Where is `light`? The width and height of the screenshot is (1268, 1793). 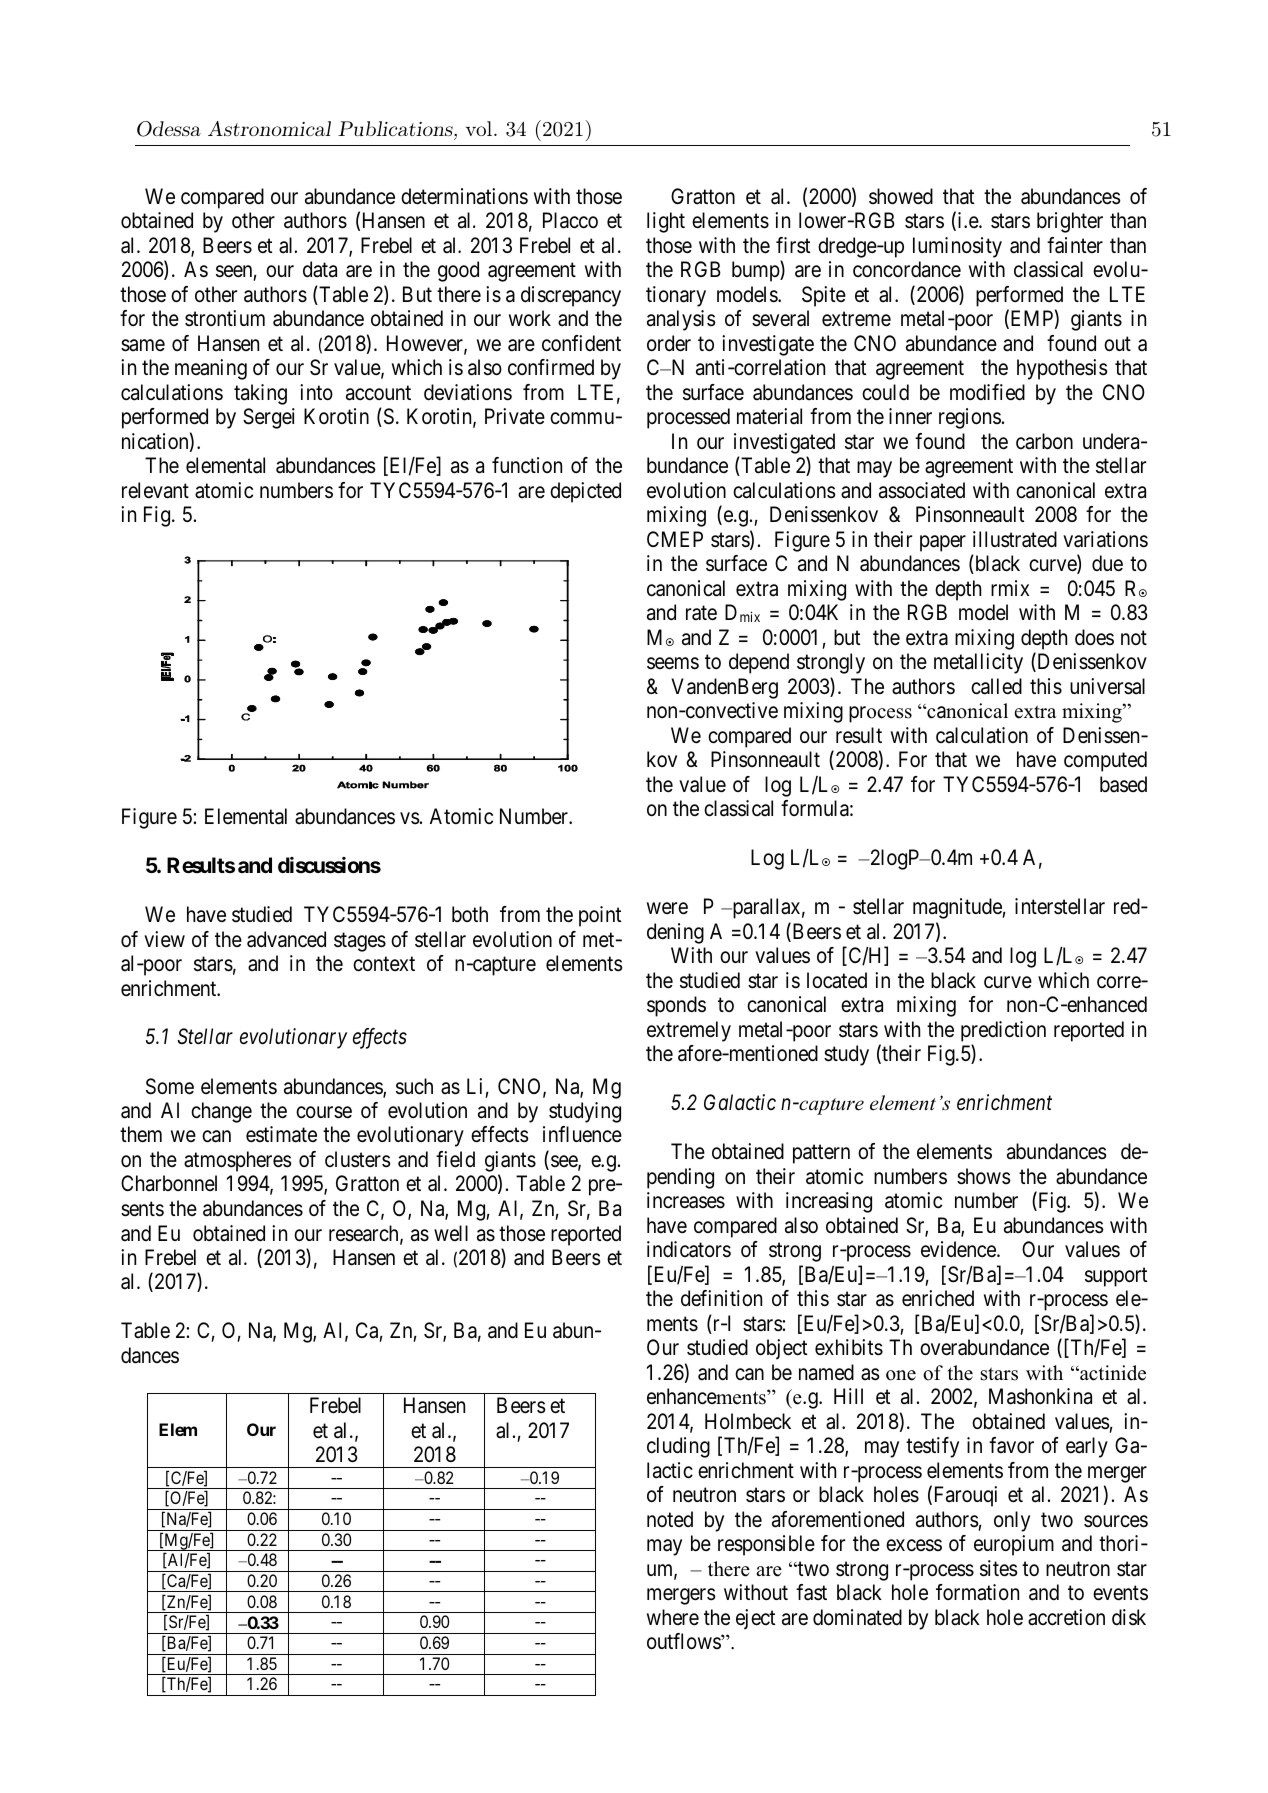 light is located at coordinates (666, 222).
